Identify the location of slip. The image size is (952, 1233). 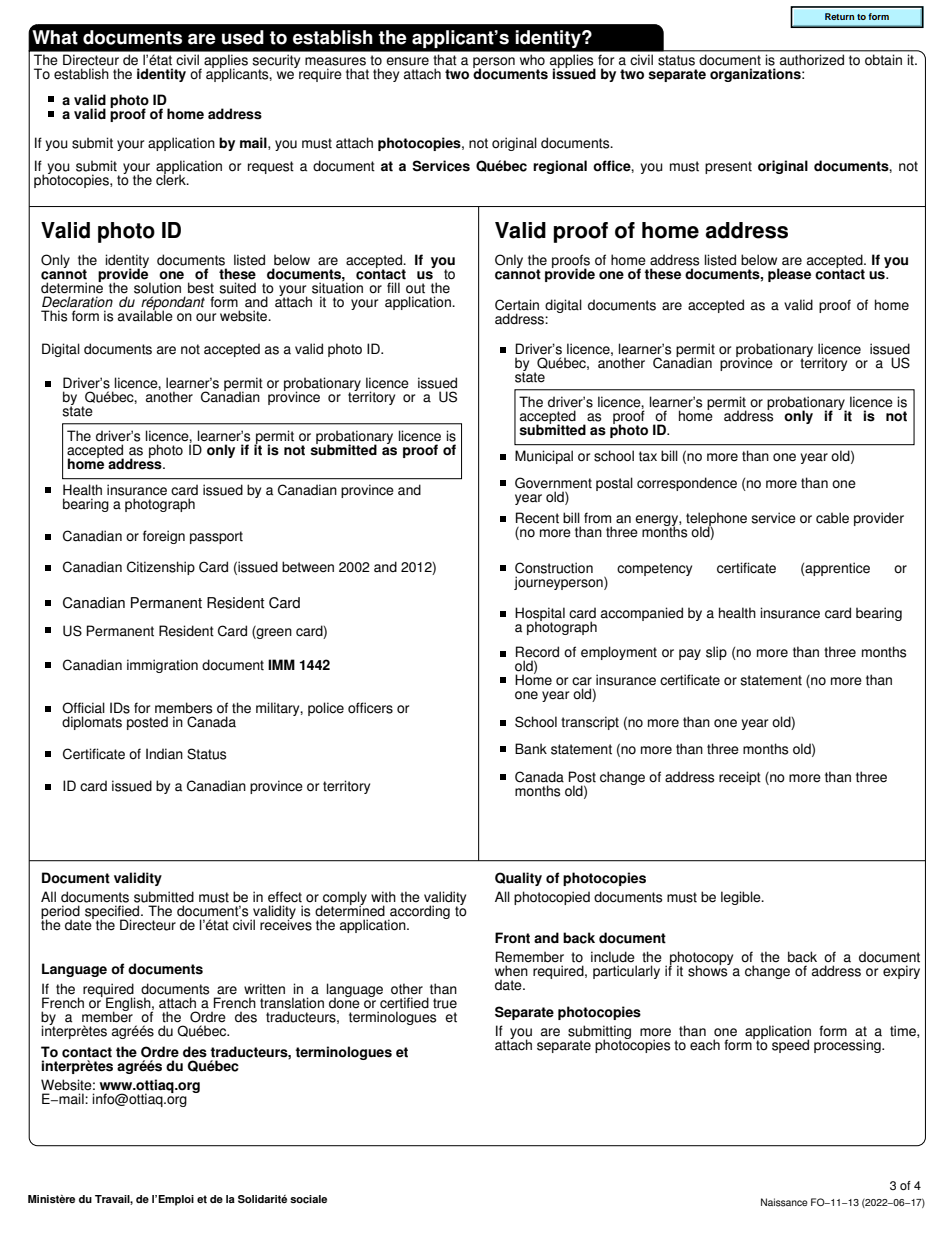
(716, 653).
